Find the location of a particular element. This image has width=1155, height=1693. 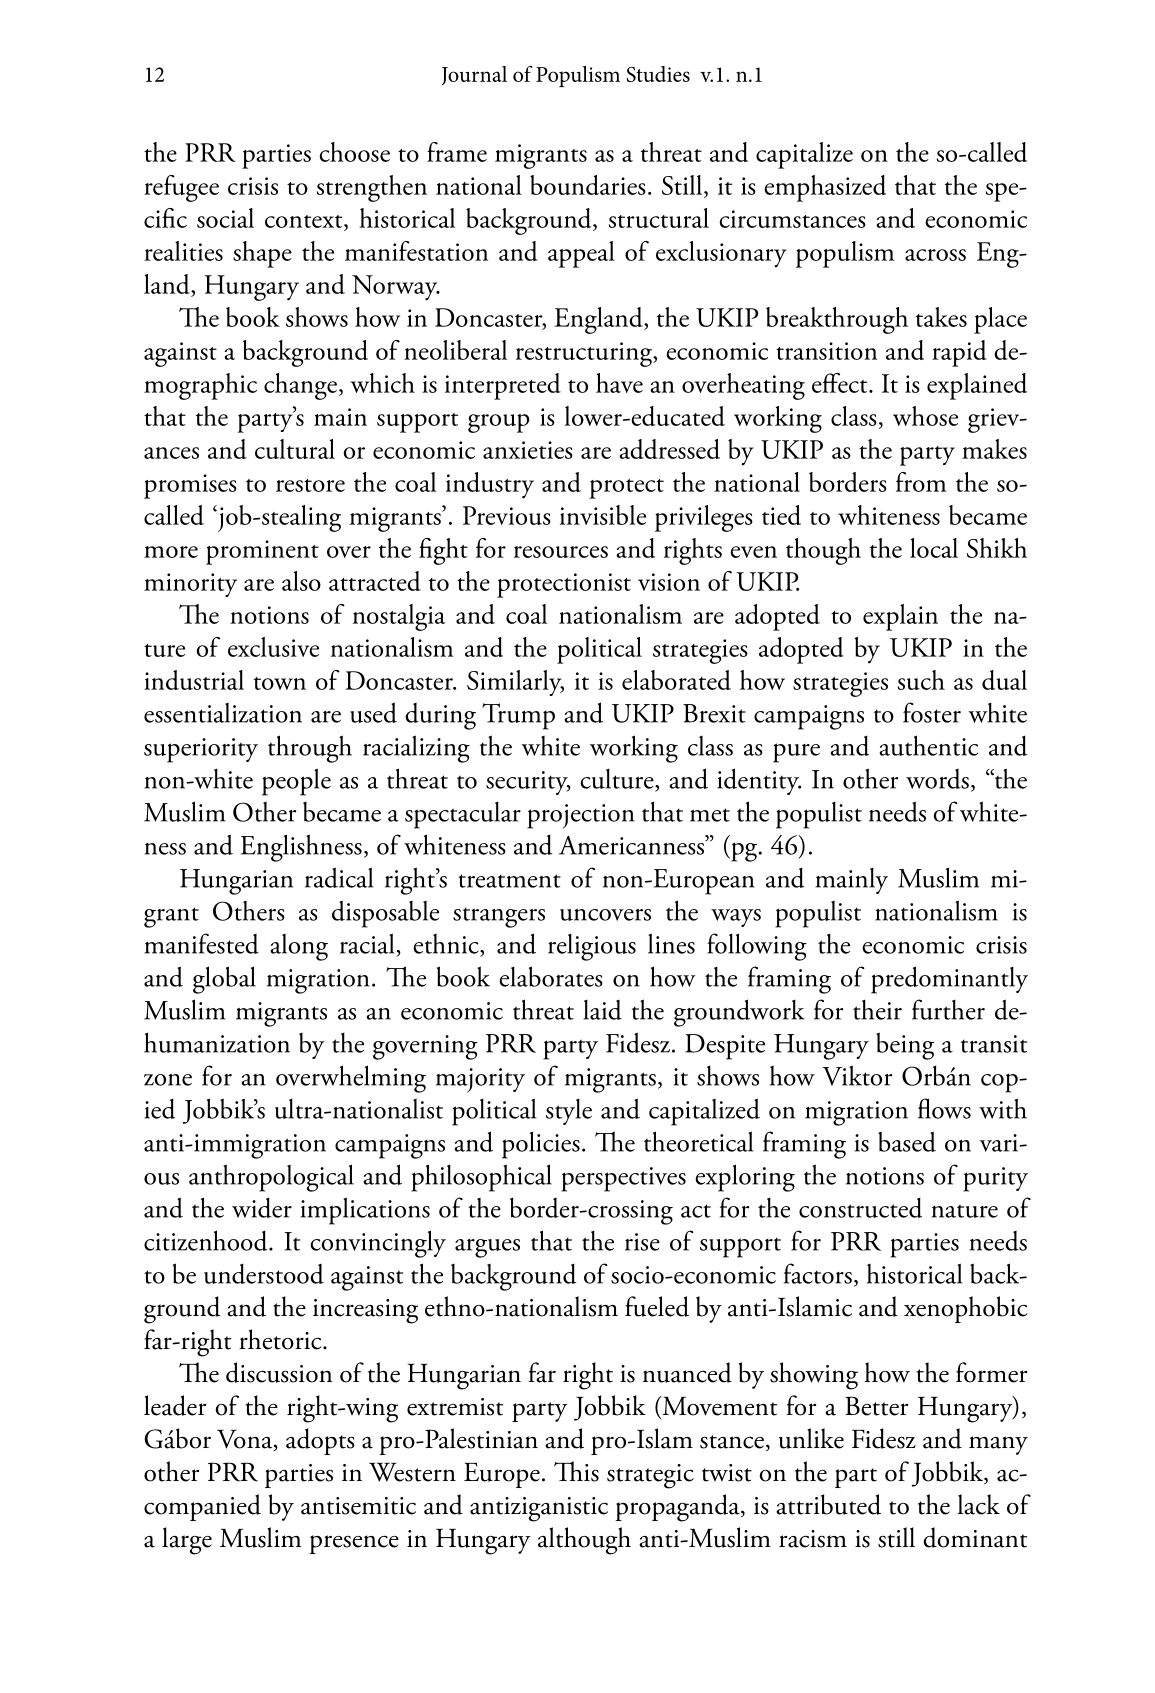

boundaries is located at coordinates (588, 185).
